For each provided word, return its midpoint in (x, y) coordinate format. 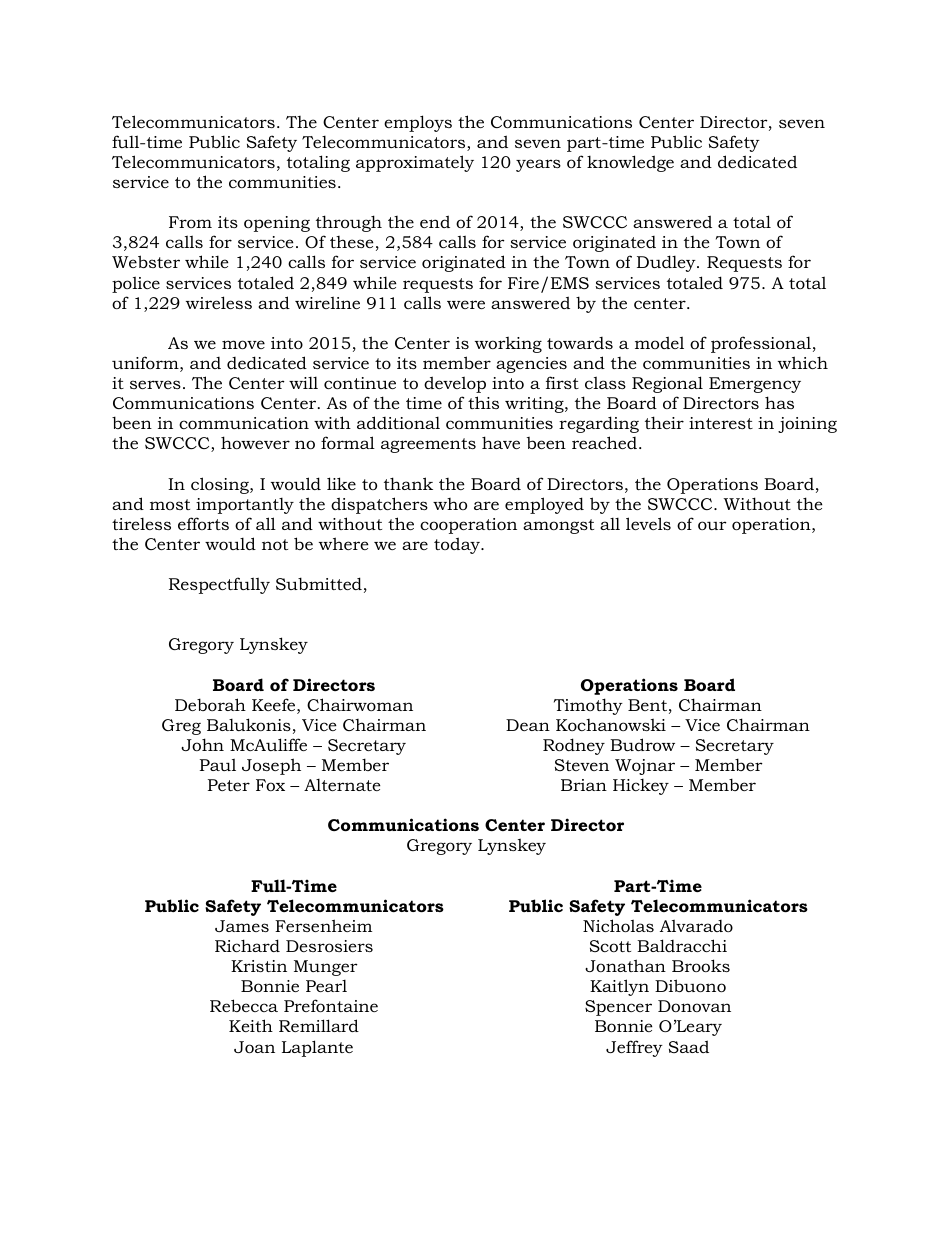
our (712, 525)
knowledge (630, 163)
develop (455, 384)
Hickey (641, 786)
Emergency (755, 385)
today (458, 545)
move (243, 344)
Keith (251, 1025)
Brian (584, 785)
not (275, 544)
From (190, 222)
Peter (229, 785)
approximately (415, 163)
